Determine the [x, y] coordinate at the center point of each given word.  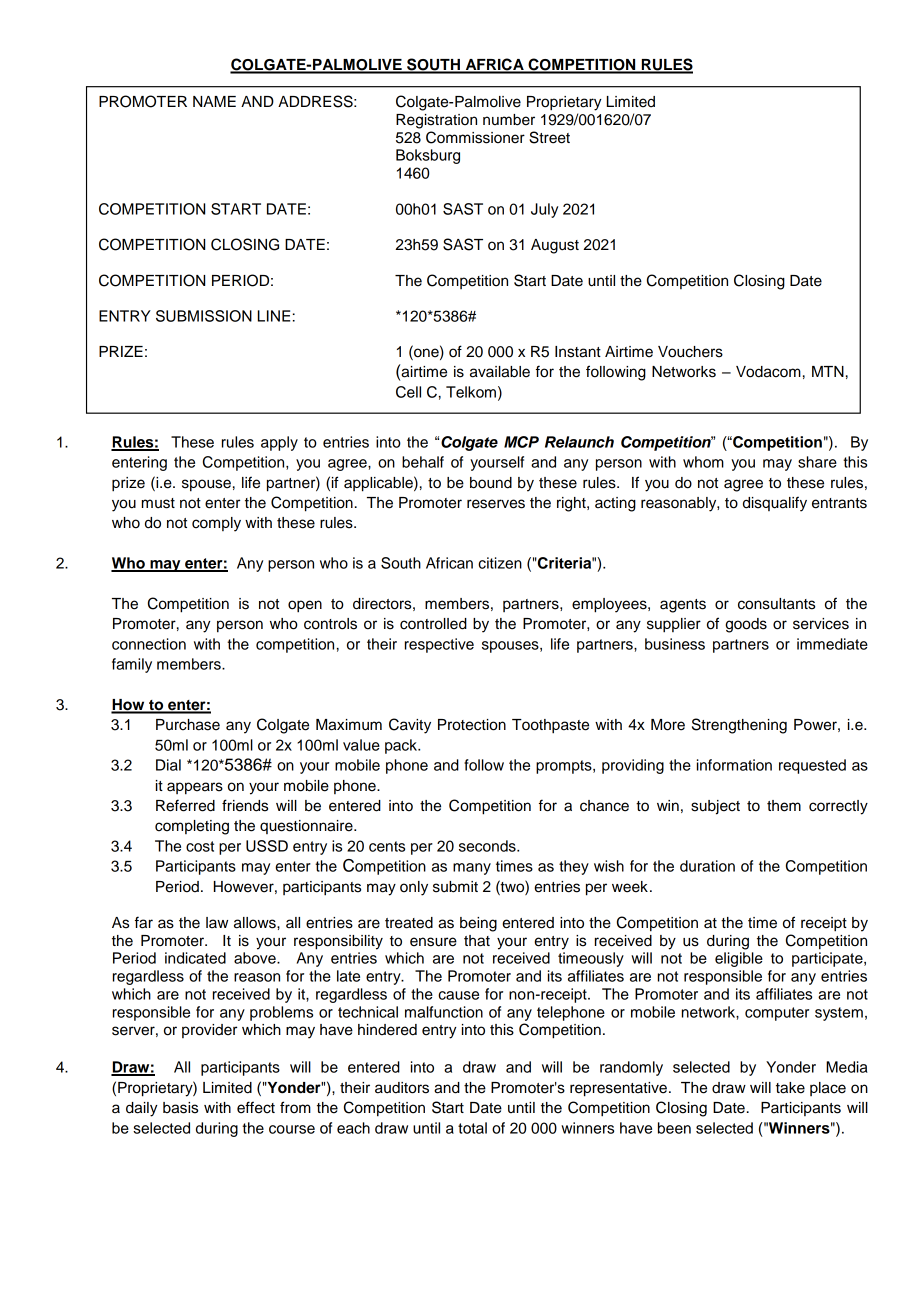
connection [149, 644]
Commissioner [475, 137]
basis [180, 1108]
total [472, 1128]
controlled [433, 624]
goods [746, 625]
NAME [214, 101]
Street [549, 137]
